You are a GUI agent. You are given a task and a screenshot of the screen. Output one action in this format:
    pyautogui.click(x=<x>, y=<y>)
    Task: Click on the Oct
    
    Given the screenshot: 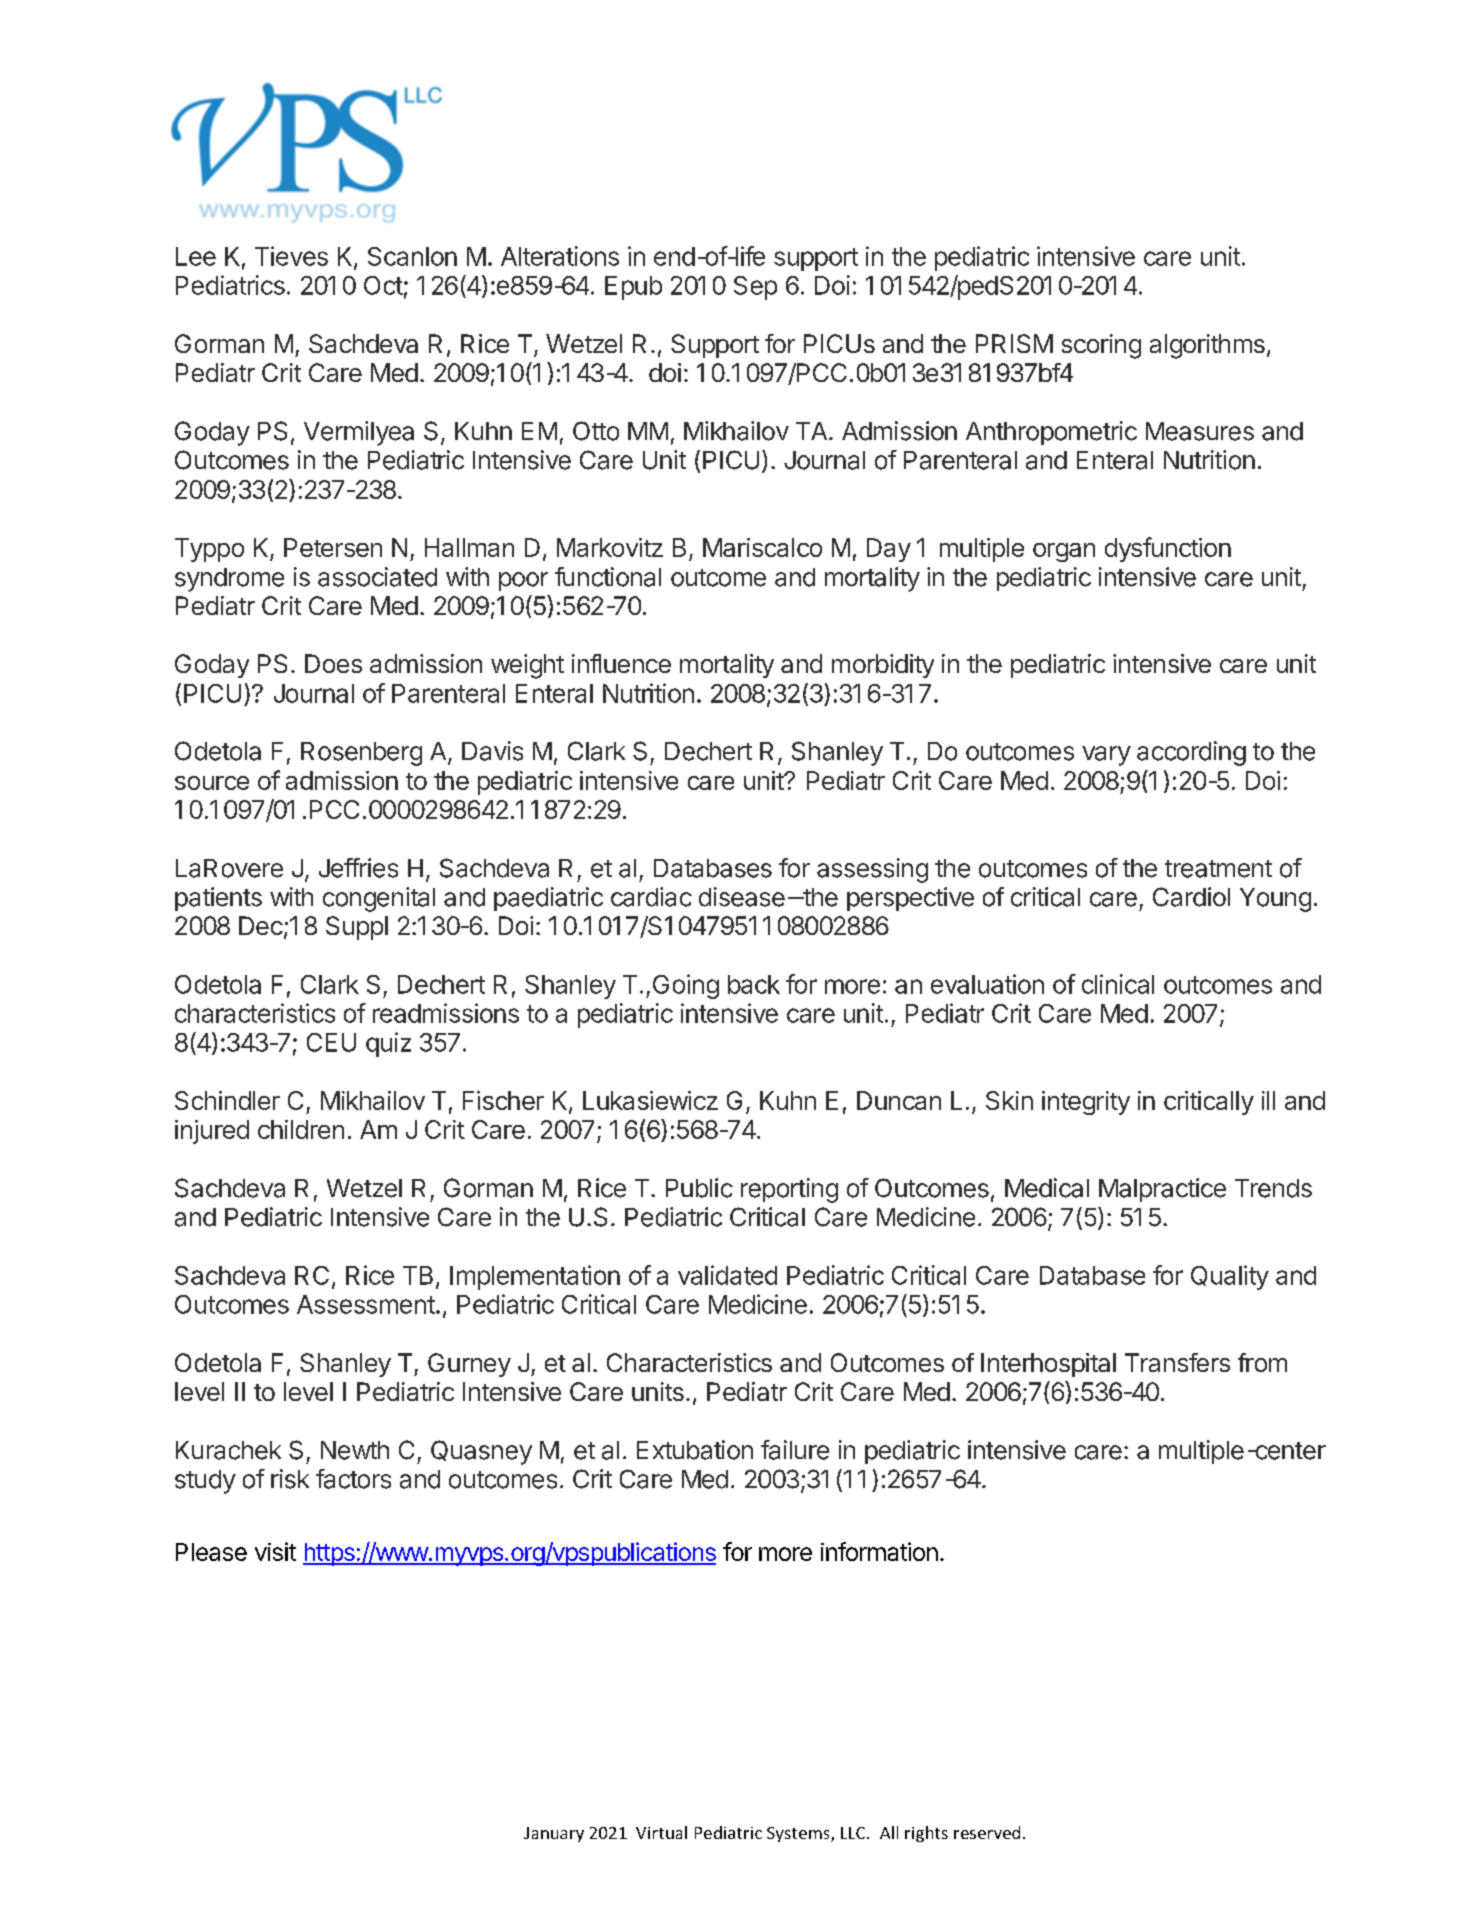 What is the action you would take?
    pyautogui.click(x=383, y=285)
